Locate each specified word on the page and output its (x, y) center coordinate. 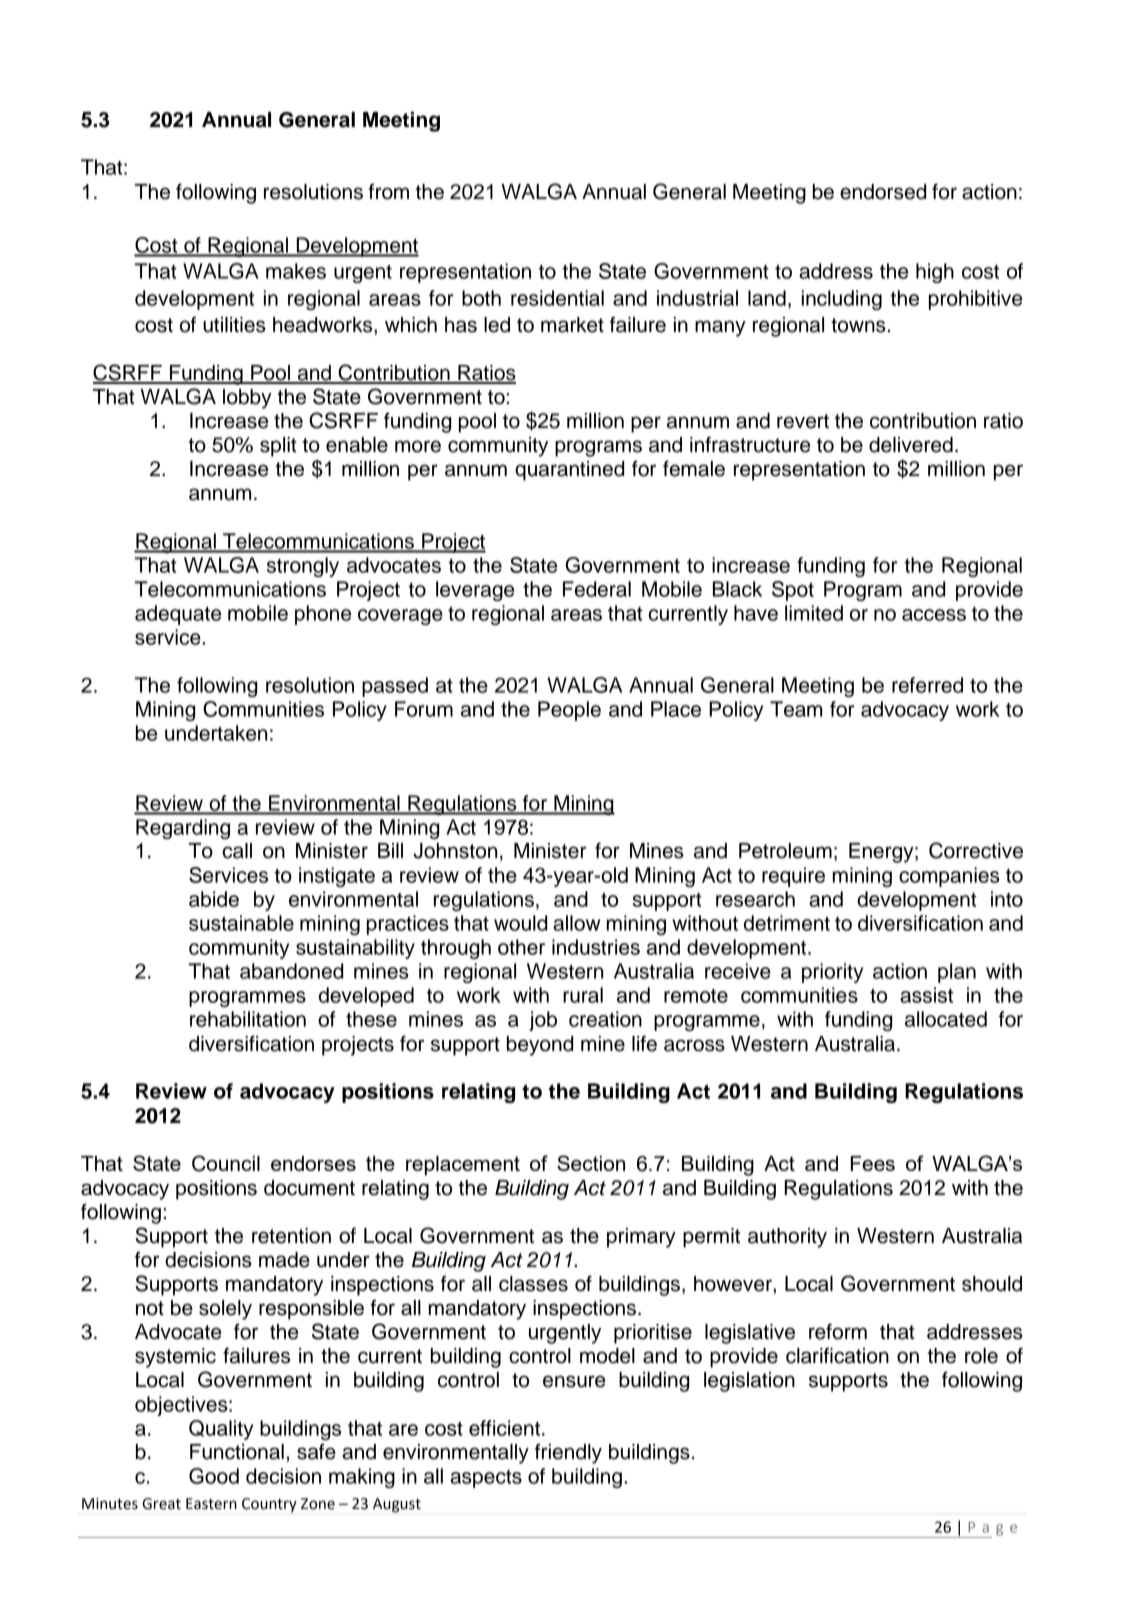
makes (296, 271)
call (237, 851)
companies (949, 877)
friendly (568, 1453)
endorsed (883, 192)
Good (214, 1476)
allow (576, 923)
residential (557, 298)
